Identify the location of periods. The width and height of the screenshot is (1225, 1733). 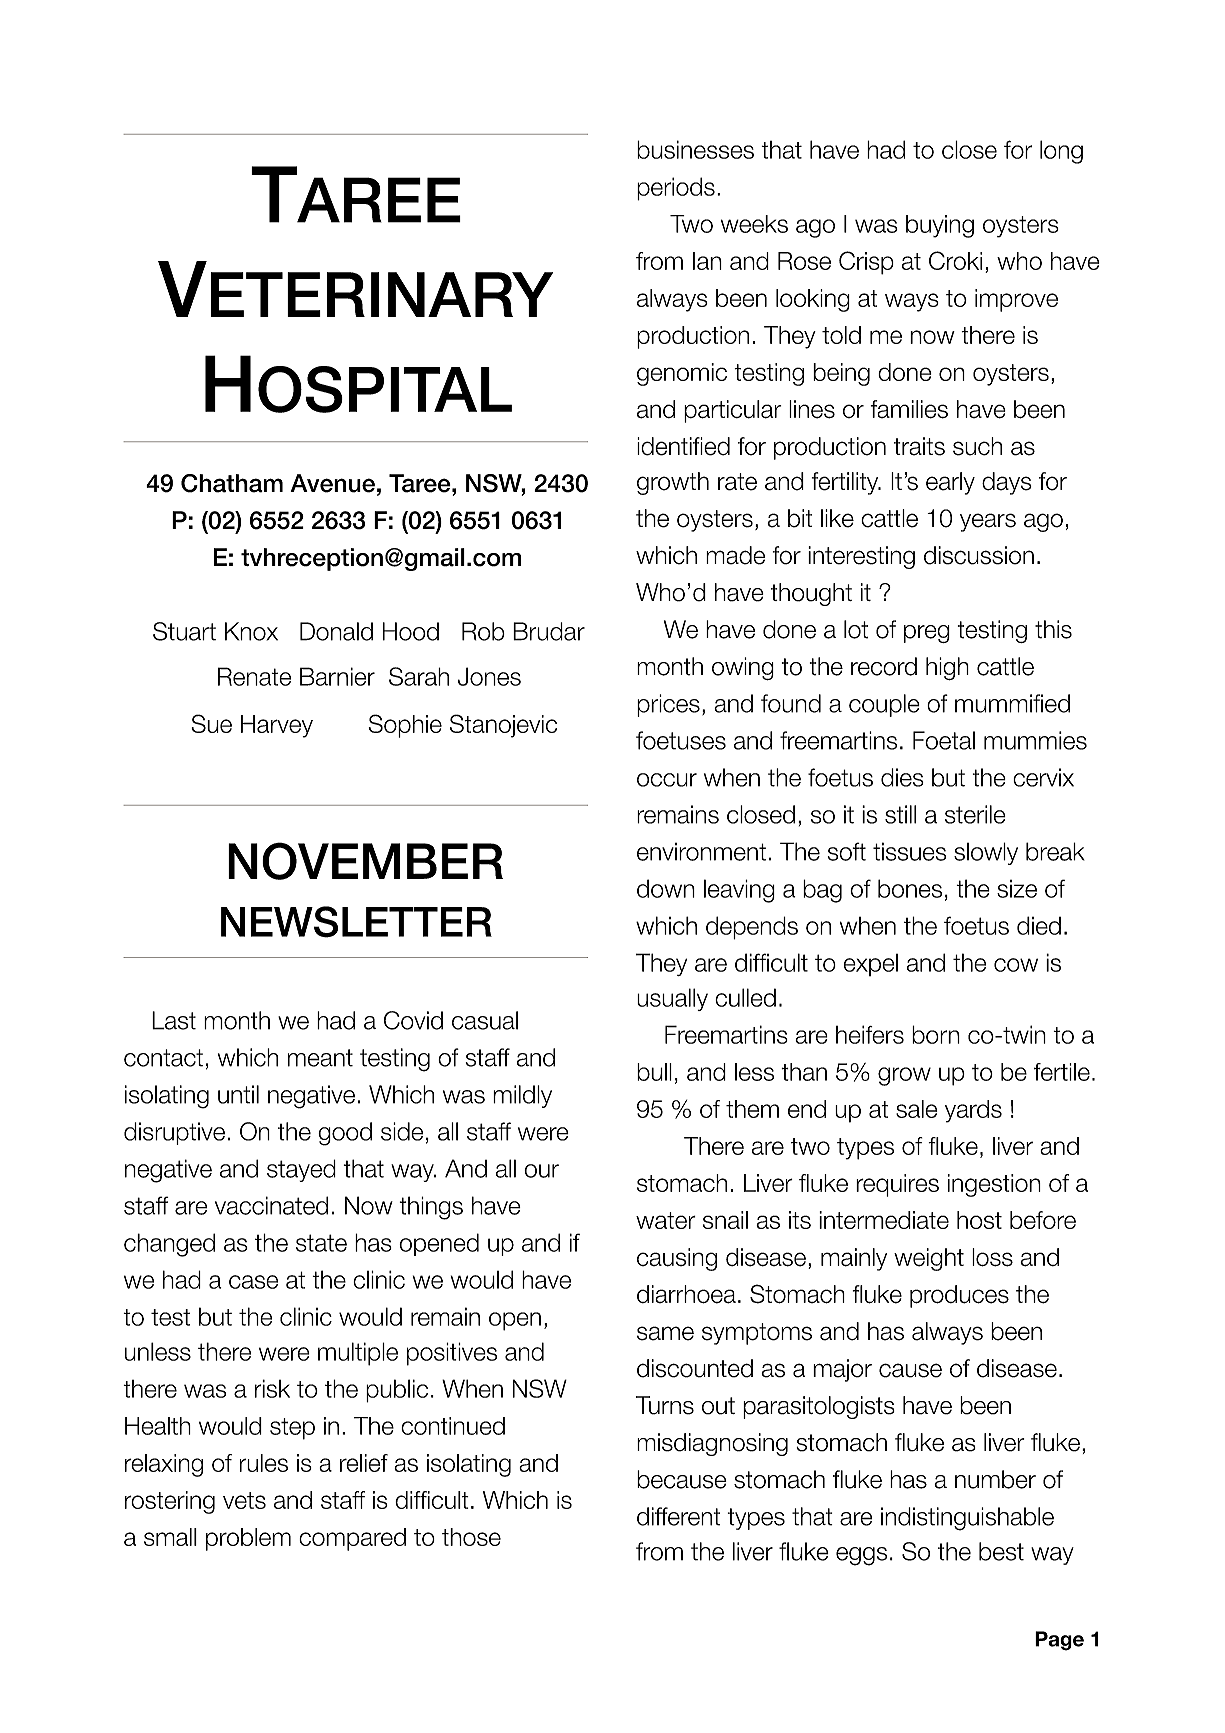
(676, 189).
